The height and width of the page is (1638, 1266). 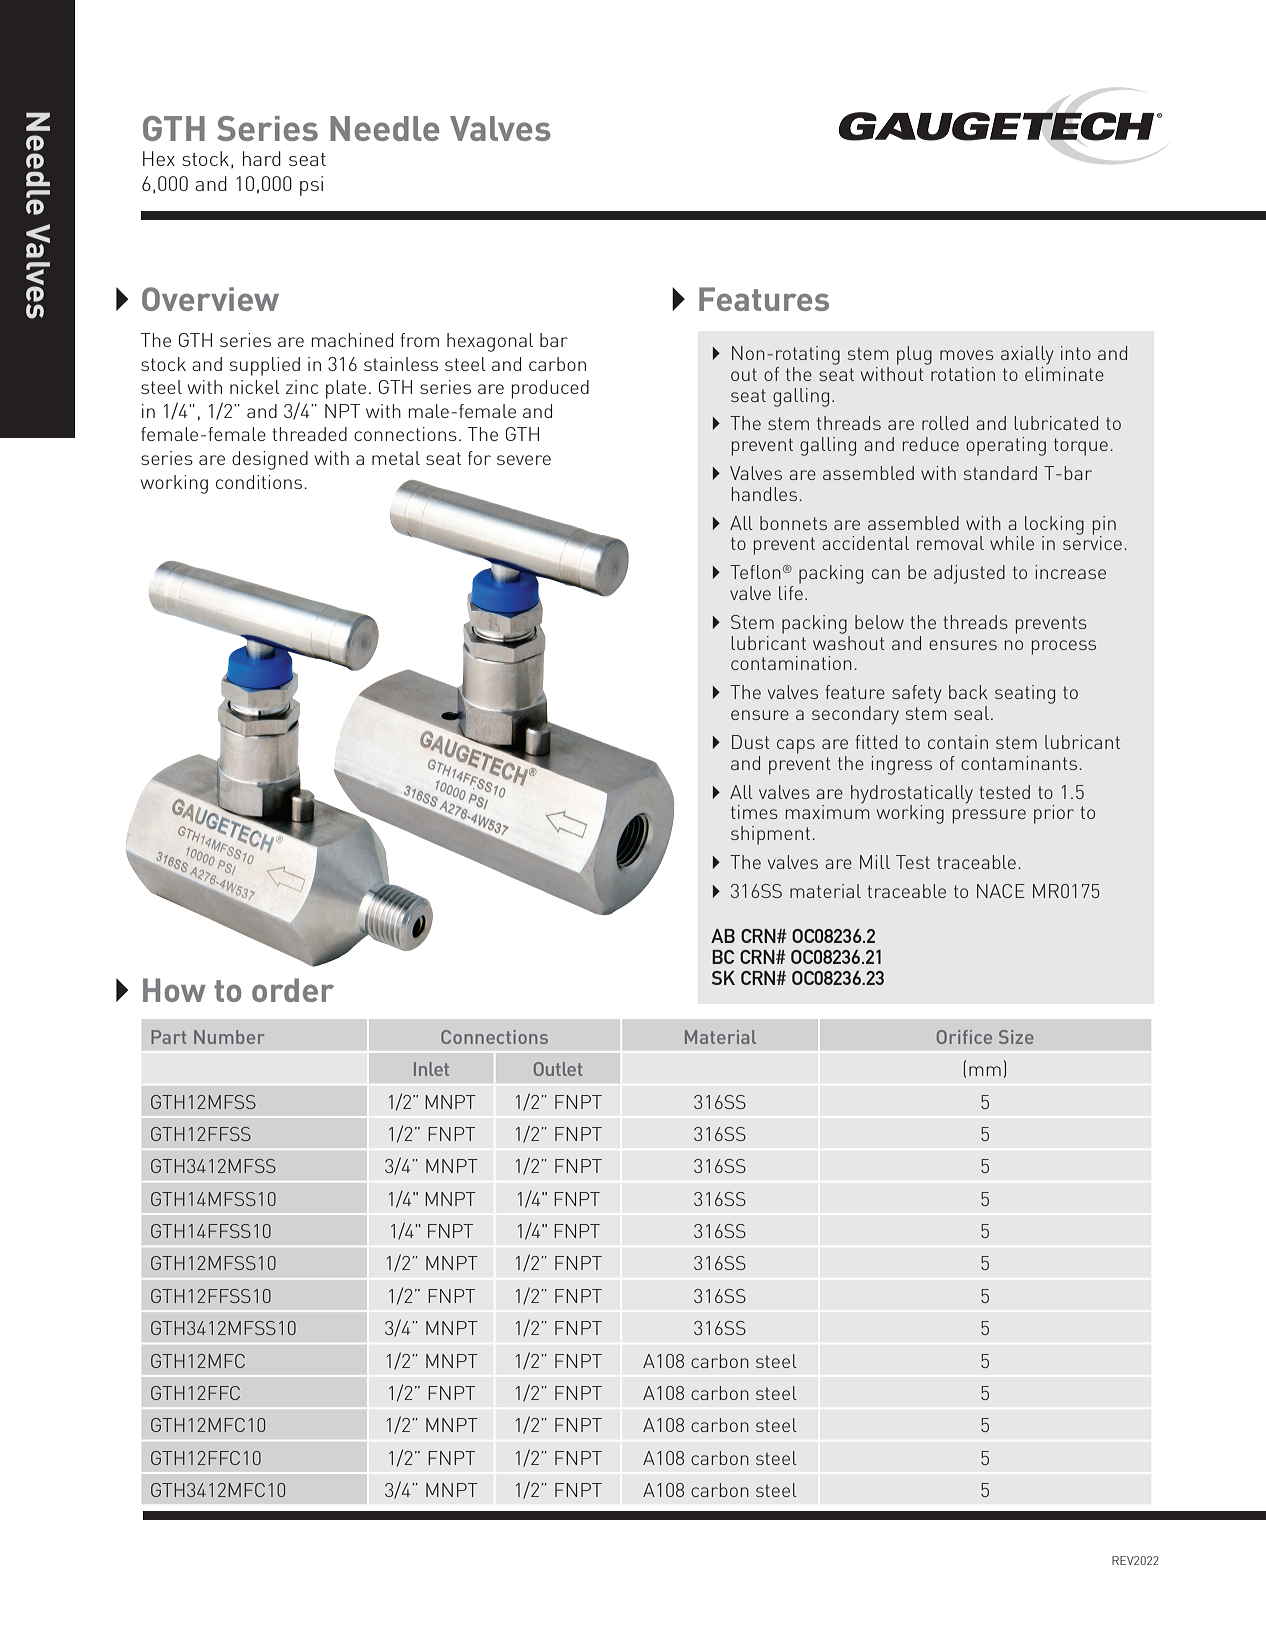 I want to click on Dust, so click(x=751, y=742).
